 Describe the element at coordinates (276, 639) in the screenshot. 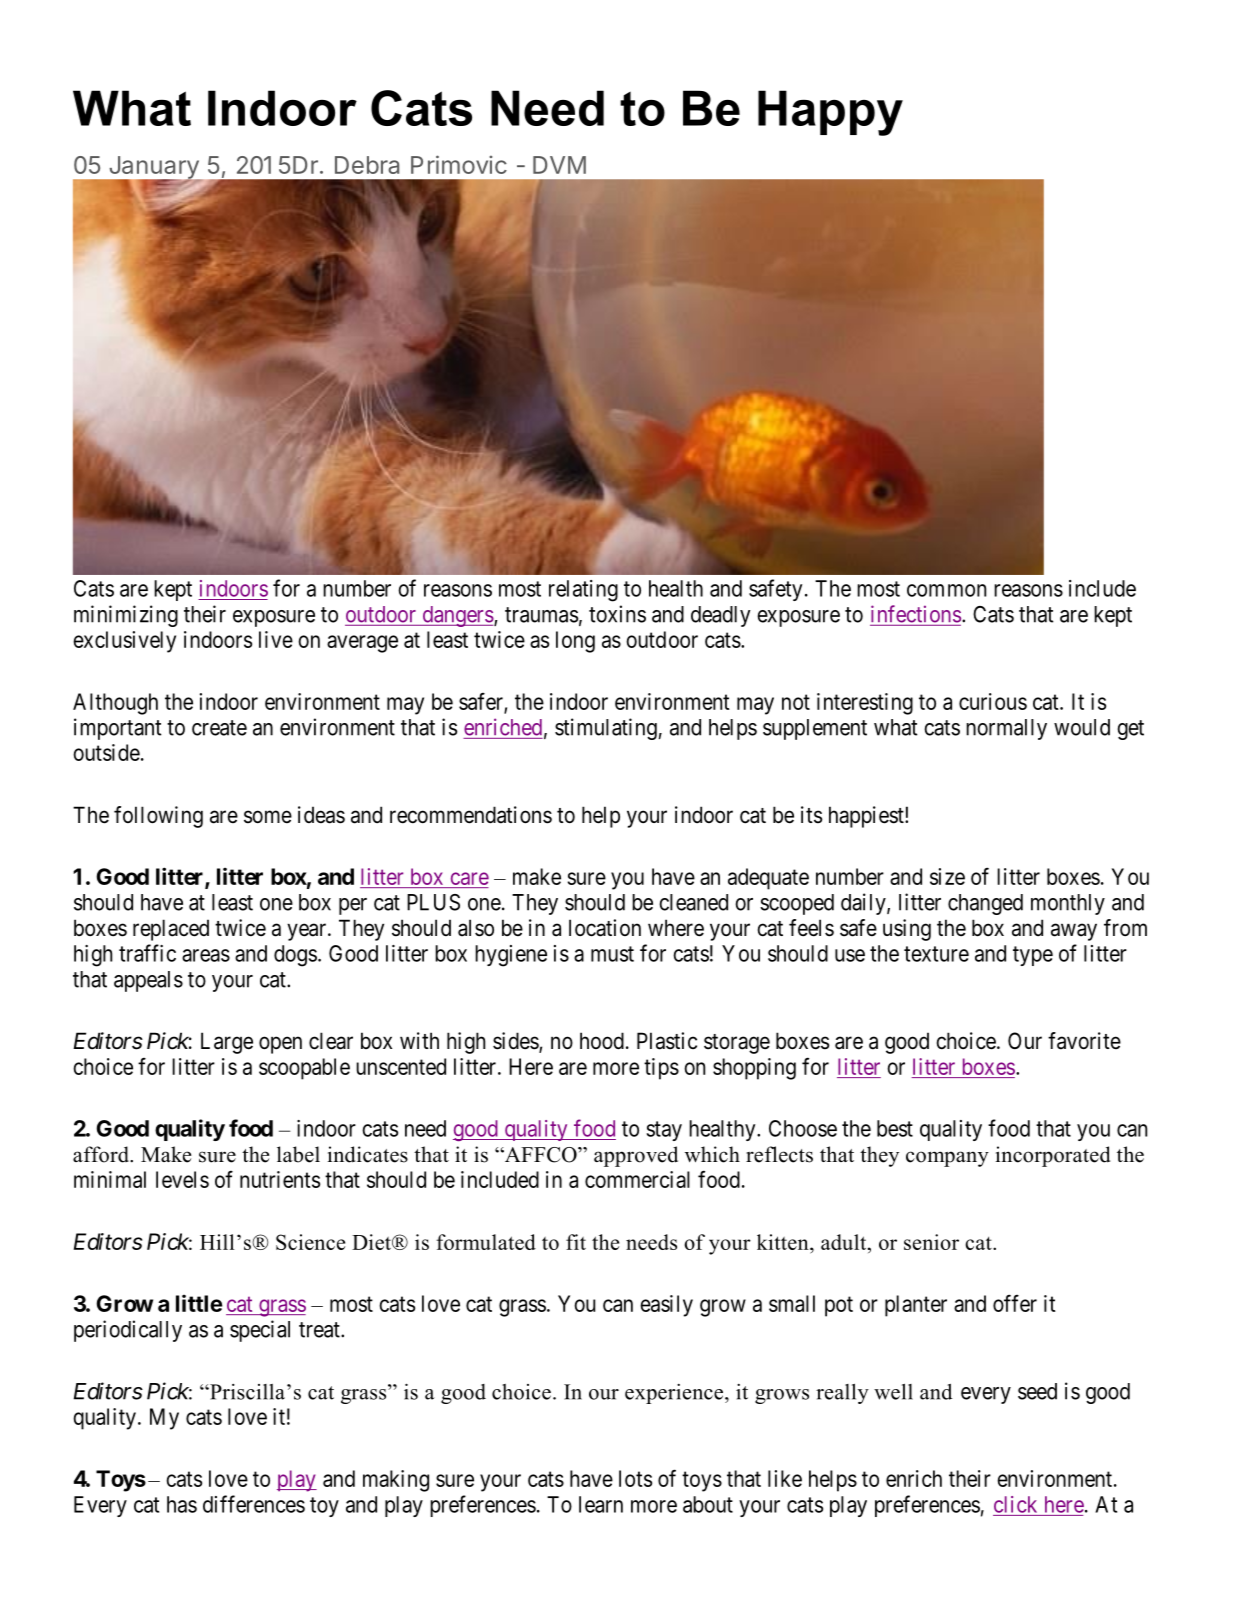

I see `live` at that location.
